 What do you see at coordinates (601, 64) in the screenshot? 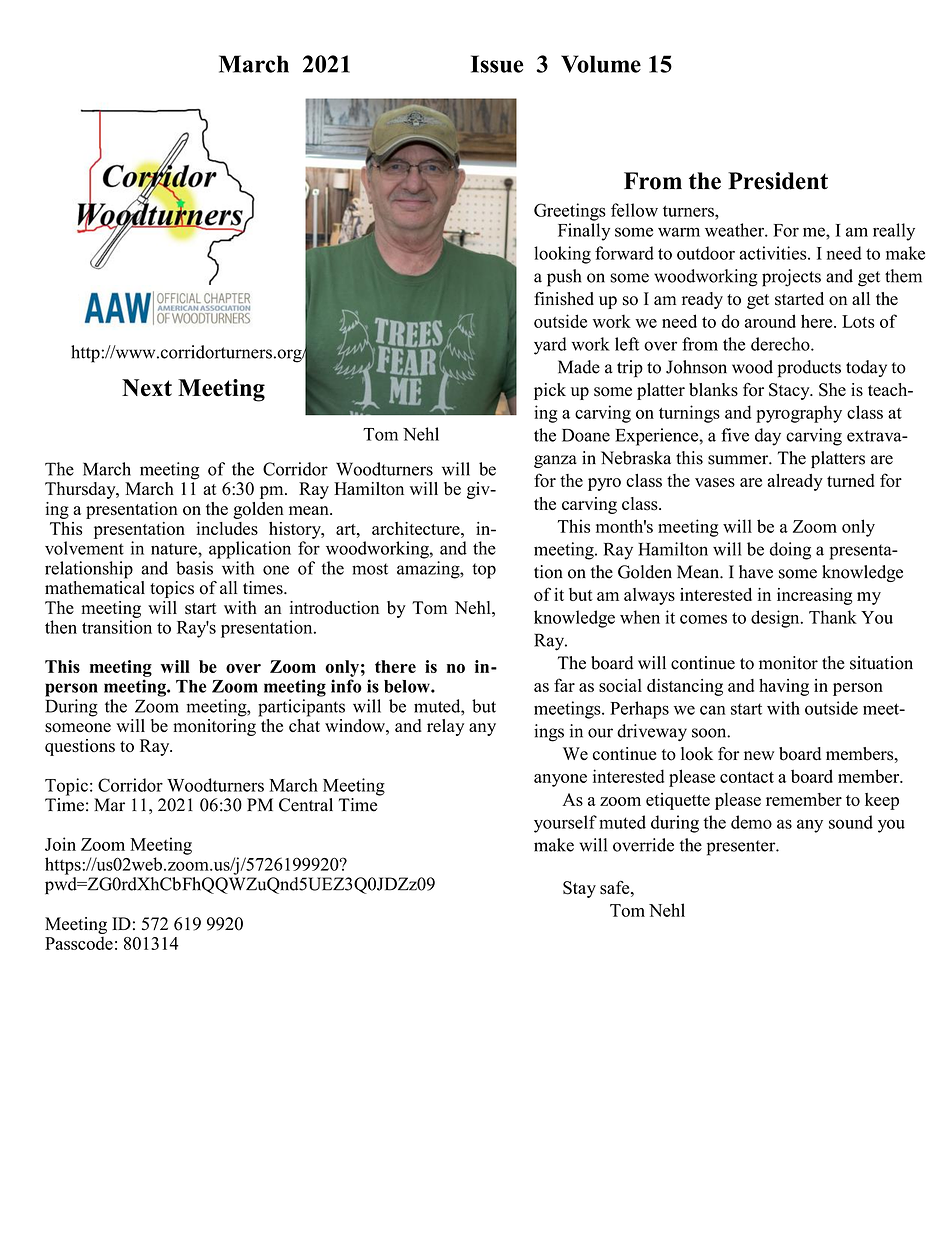
I see `Volume` at bounding box center [601, 64].
